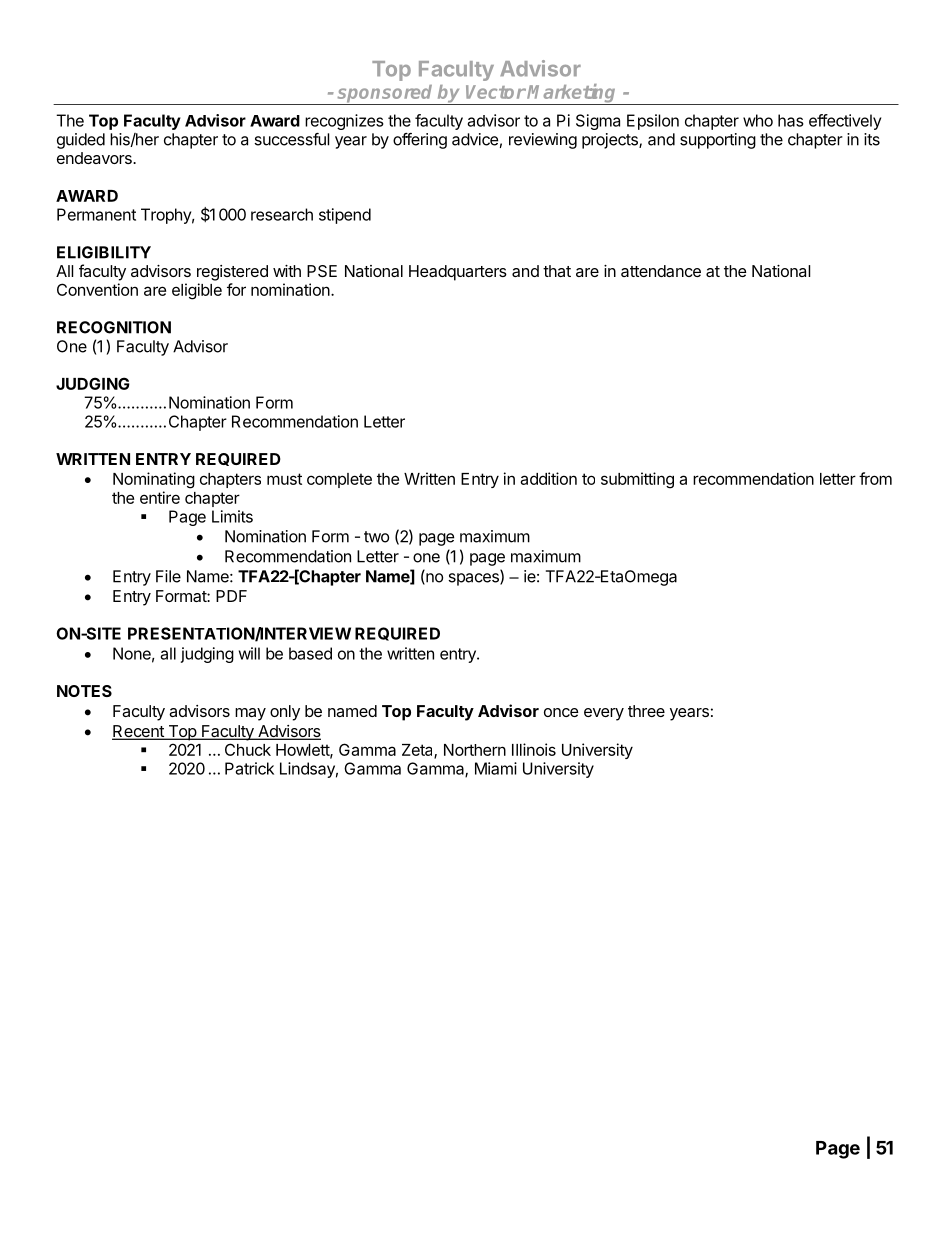 The image size is (952, 1233). I want to click on Recent, so click(139, 732).
